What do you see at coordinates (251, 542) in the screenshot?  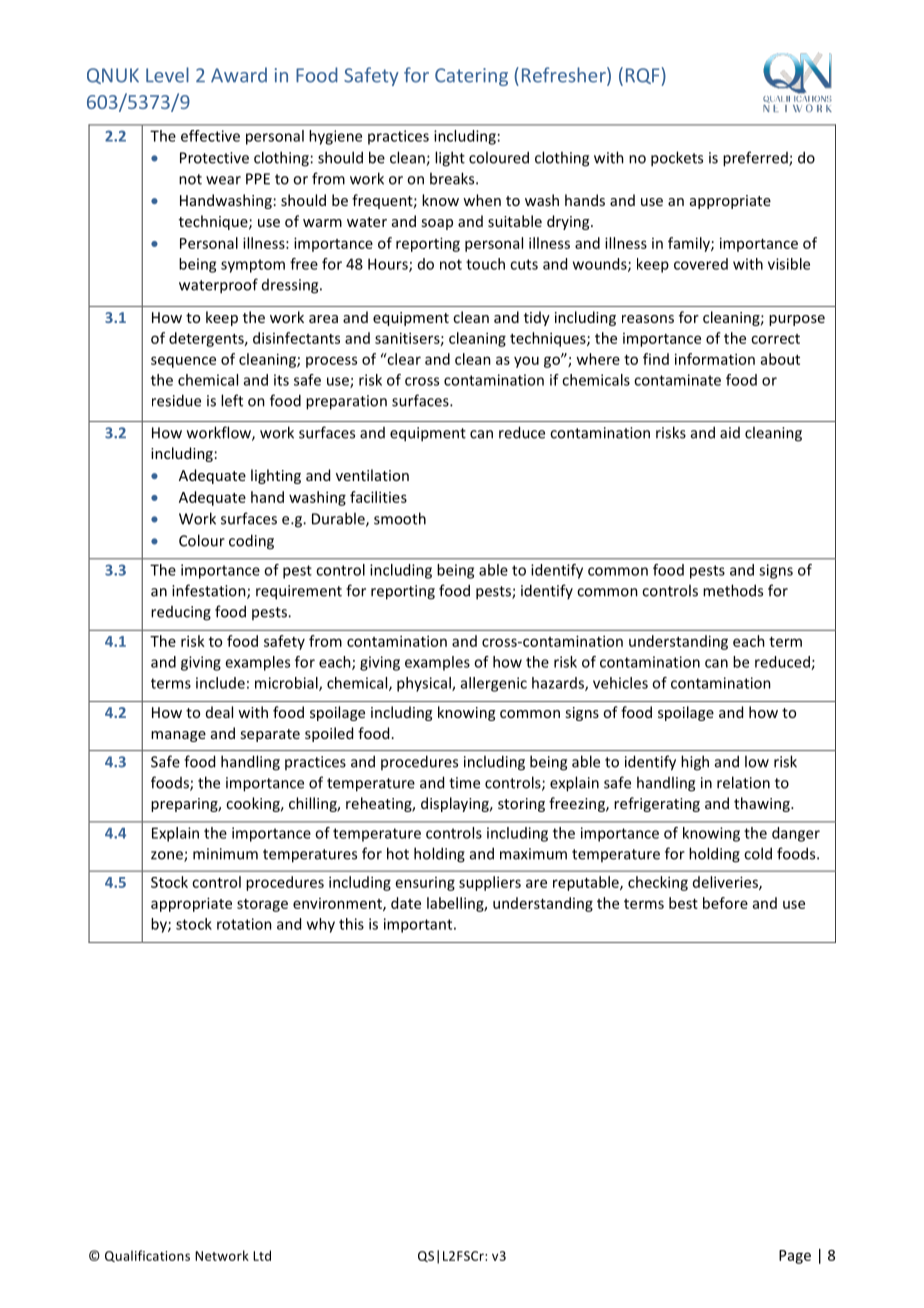 I see `coding` at bounding box center [251, 542].
